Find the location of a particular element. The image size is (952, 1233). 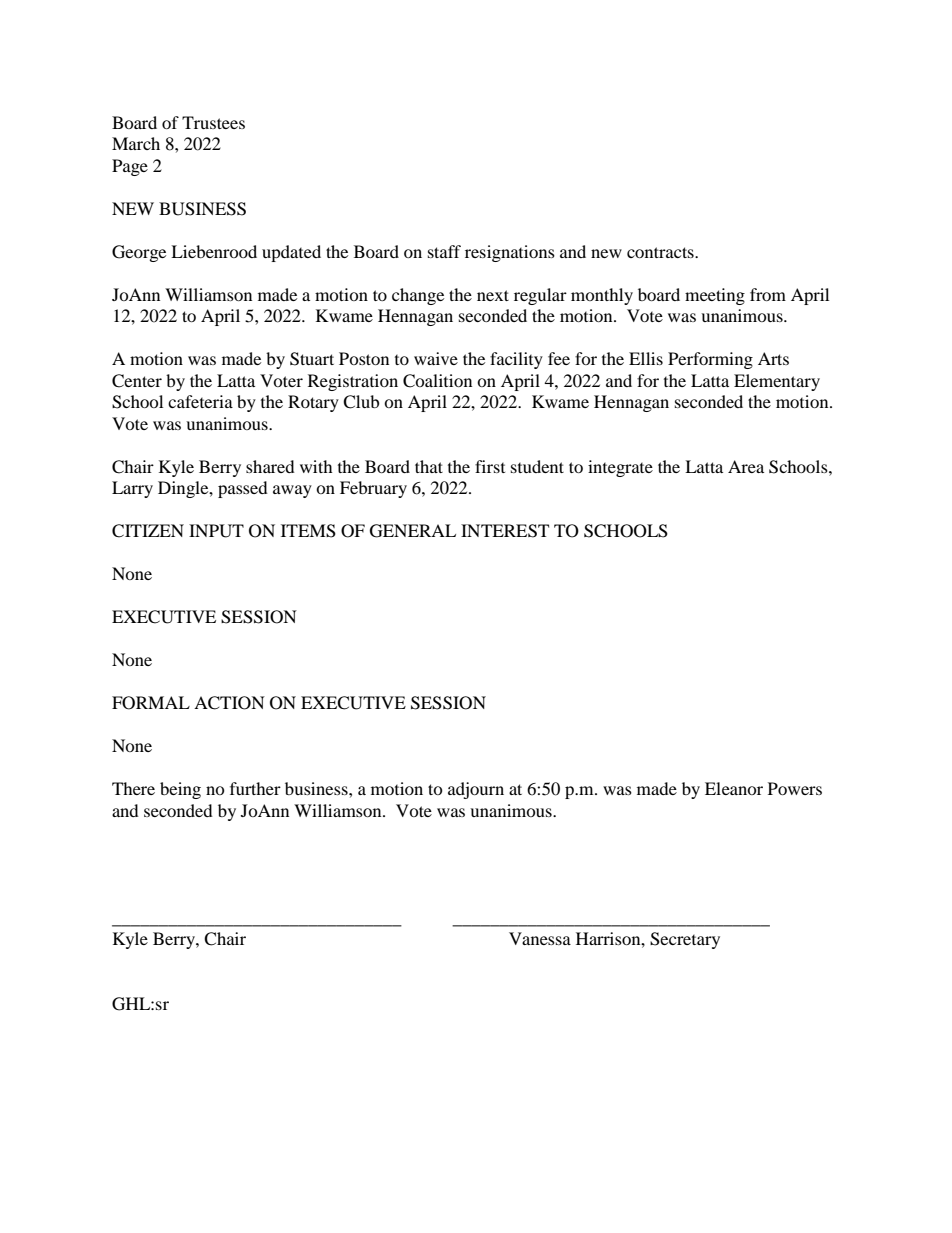

Area is located at coordinates (746, 466).
